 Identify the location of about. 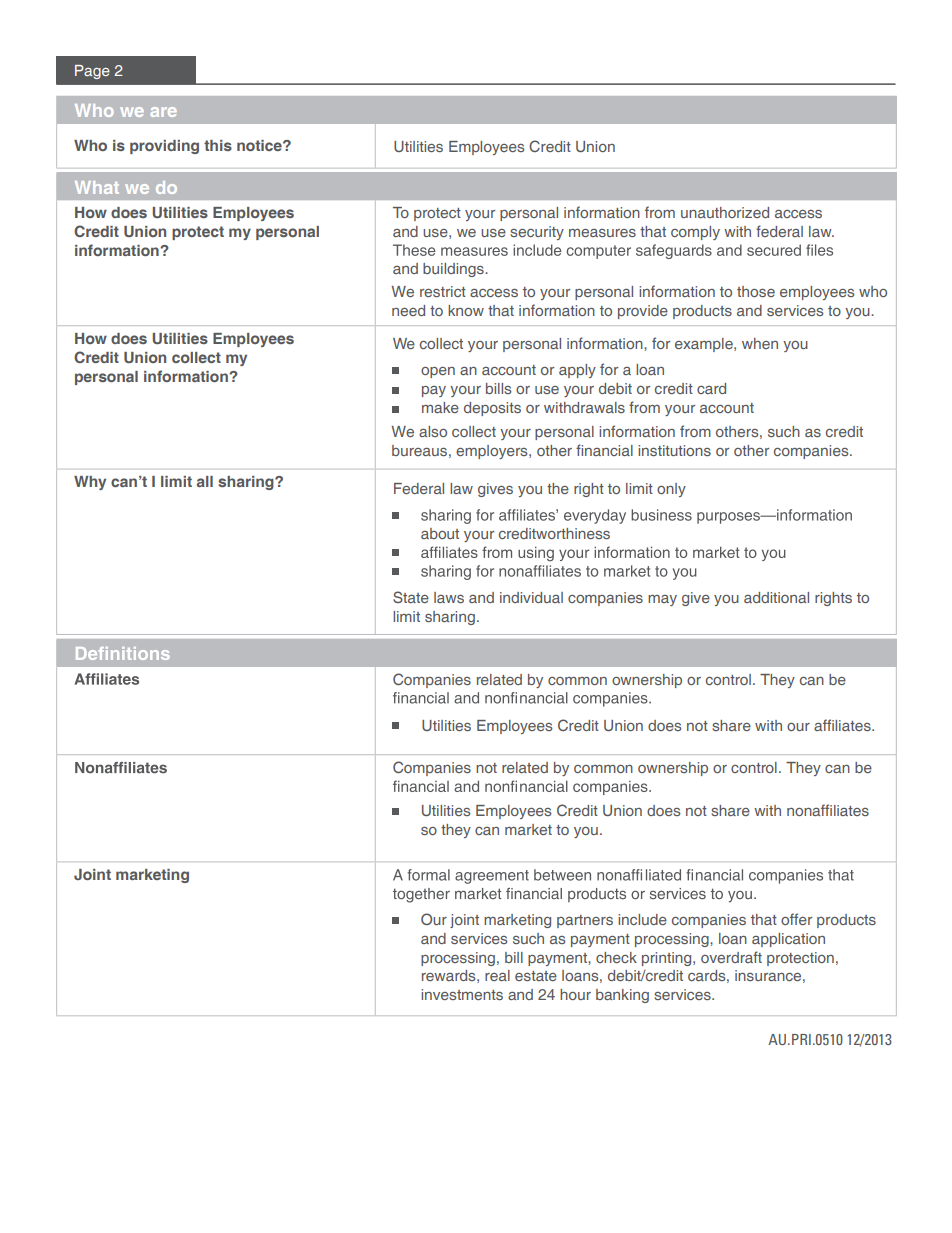
(440, 533).
